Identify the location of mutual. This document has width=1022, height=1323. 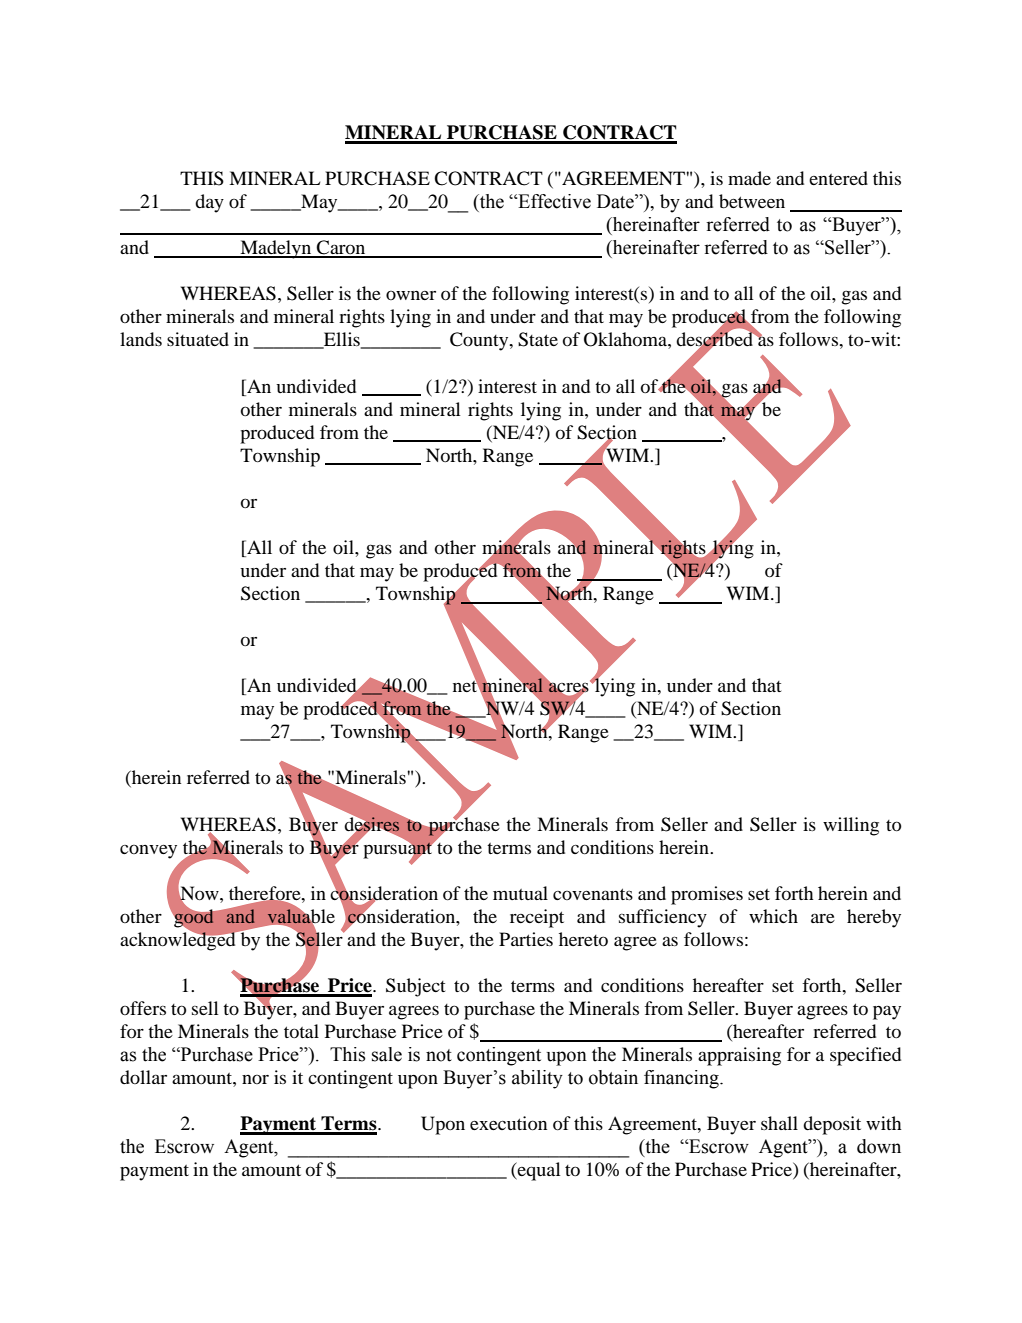
(520, 893).
